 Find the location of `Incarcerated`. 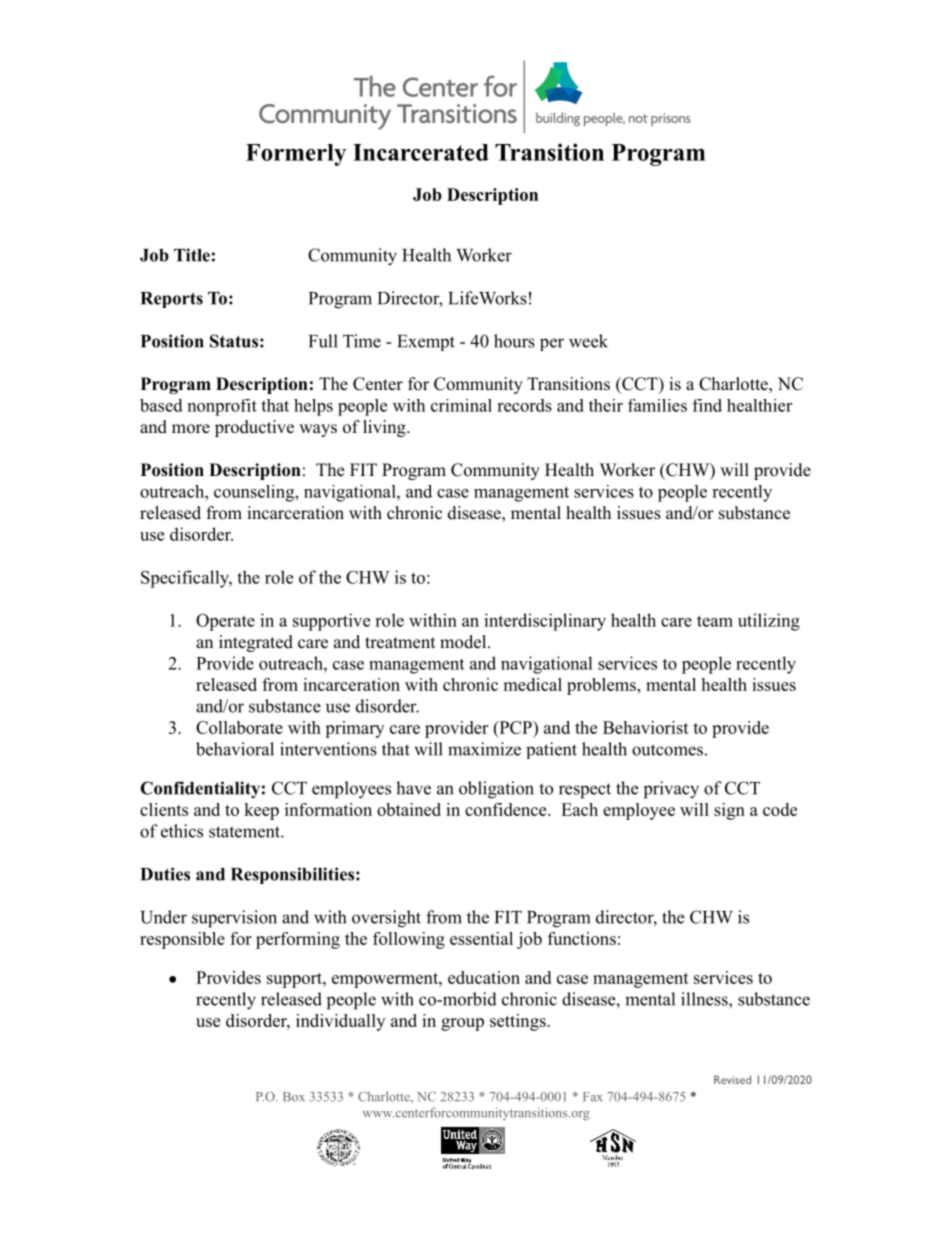

Incarcerated is located at coordinates (421, 152).
